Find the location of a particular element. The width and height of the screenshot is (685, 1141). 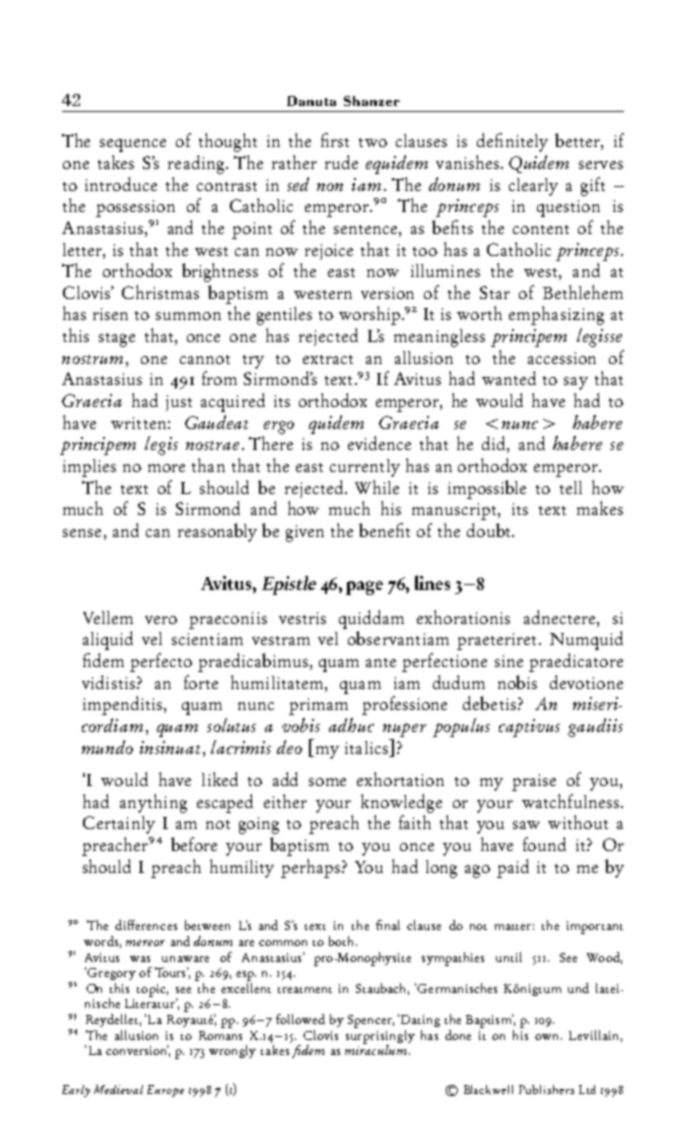

rude is located at coordinates (341, 162).
